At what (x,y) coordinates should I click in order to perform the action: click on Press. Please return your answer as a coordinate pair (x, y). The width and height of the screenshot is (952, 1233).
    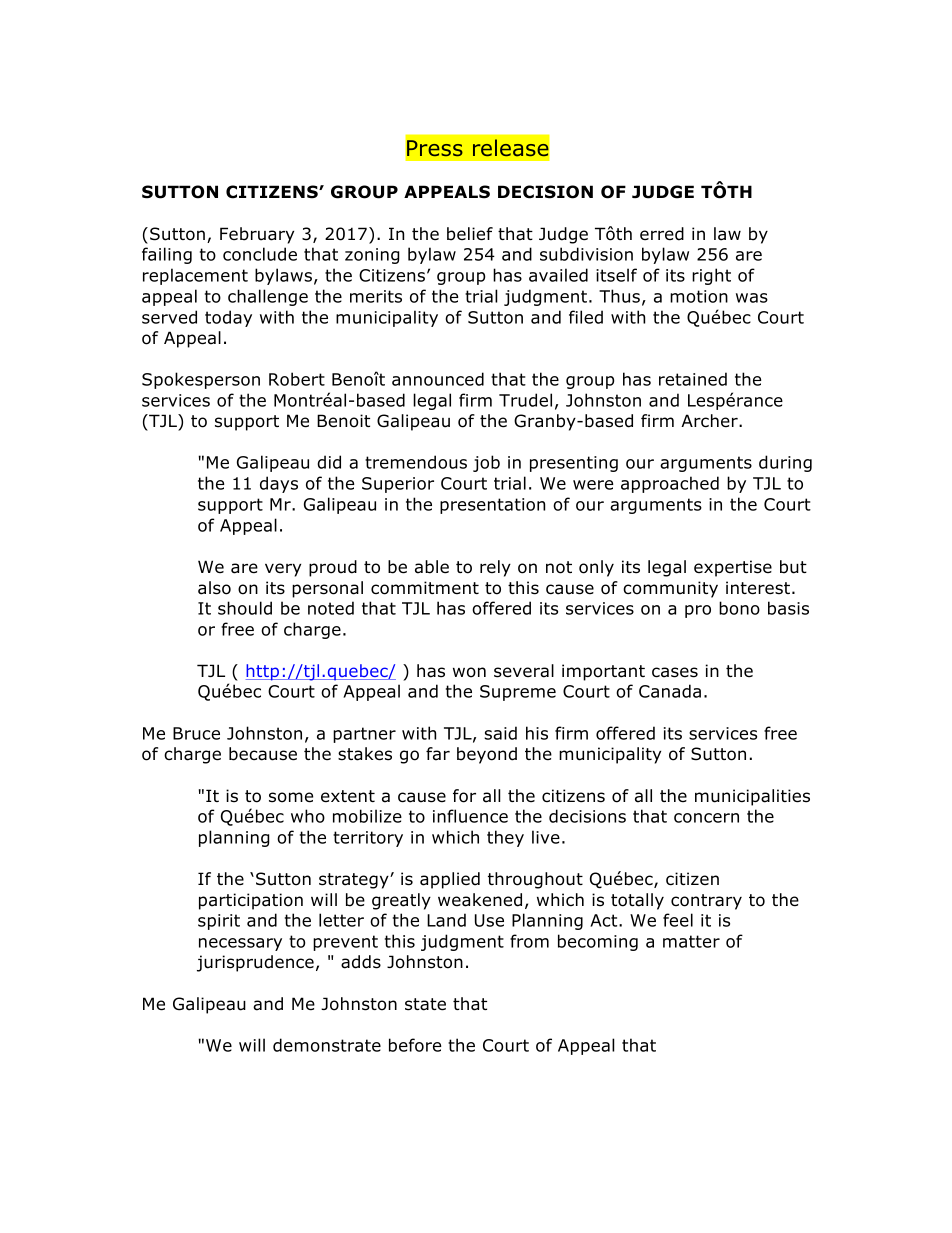
    Looking at the image, I should click on (435, 148).
